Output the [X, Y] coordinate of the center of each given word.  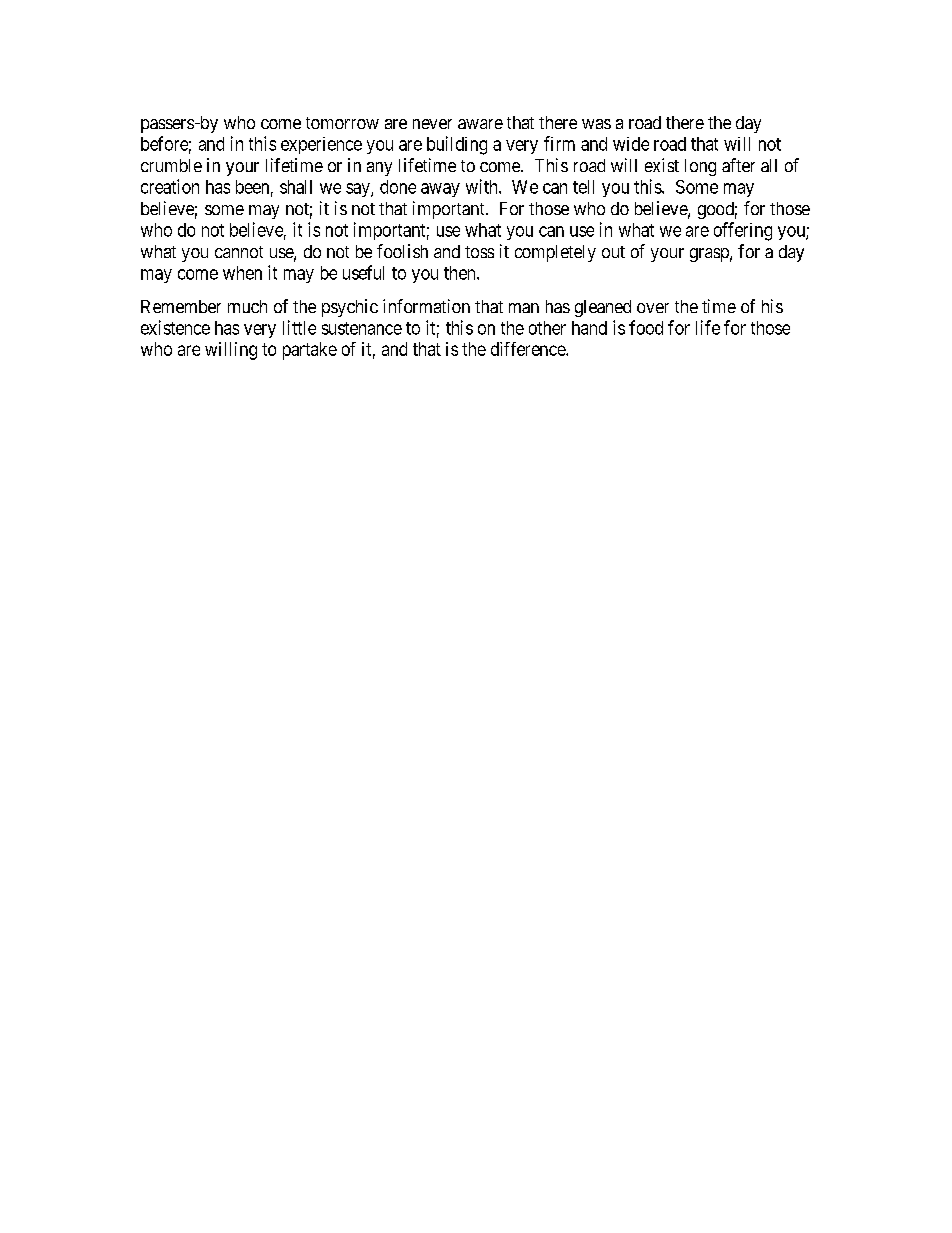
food [646, 327]
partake [310, 351]
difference [529, 349]
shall [296, 187]
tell [583, 187]
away [440, 190]
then [461, 273]
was [596, 124]
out [613, 252]
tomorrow [342, 123]
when [242, 273]
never [432, 124]
